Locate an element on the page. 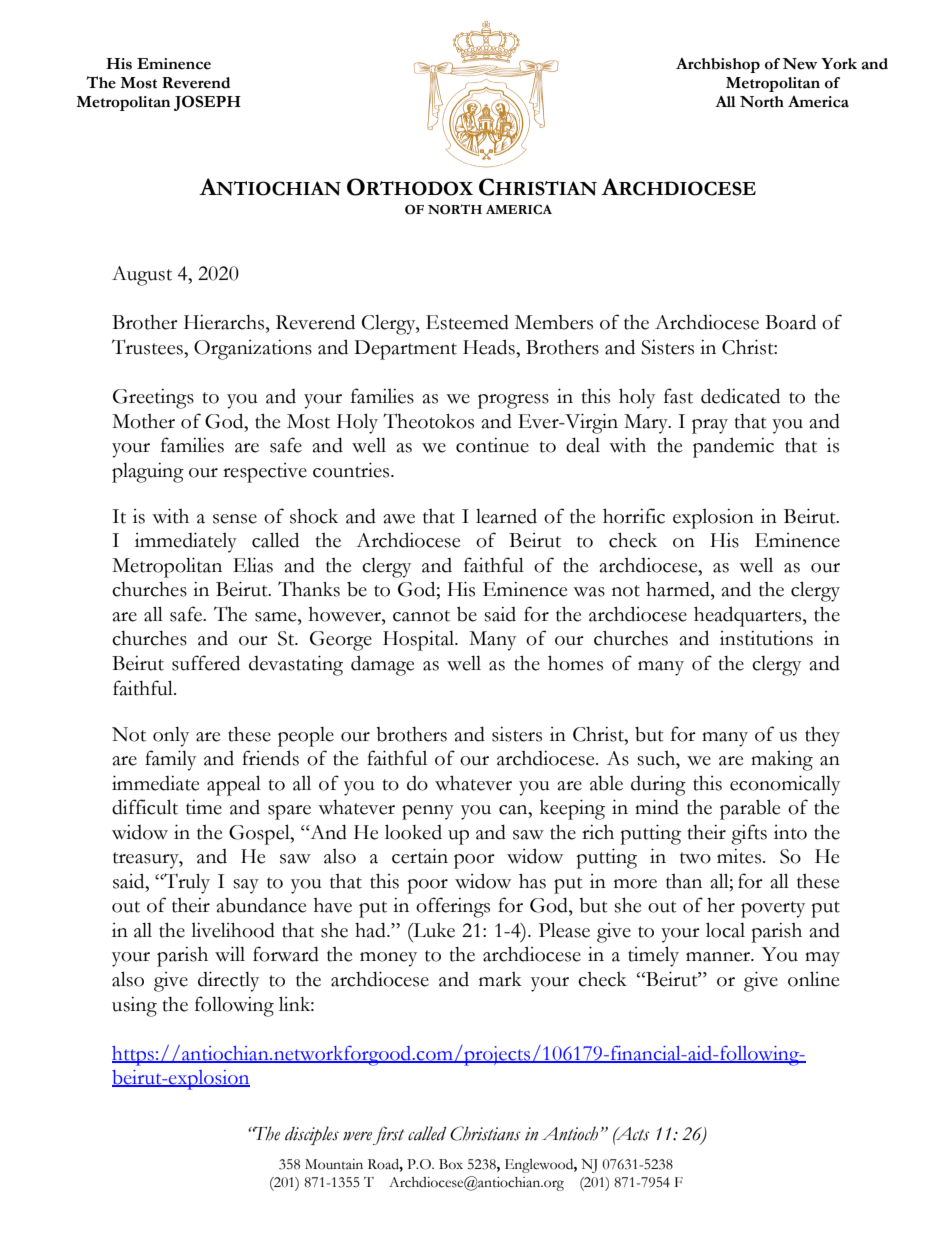 The image size is (952, 1233). Archbishop is located at coordinates (718, 65).
